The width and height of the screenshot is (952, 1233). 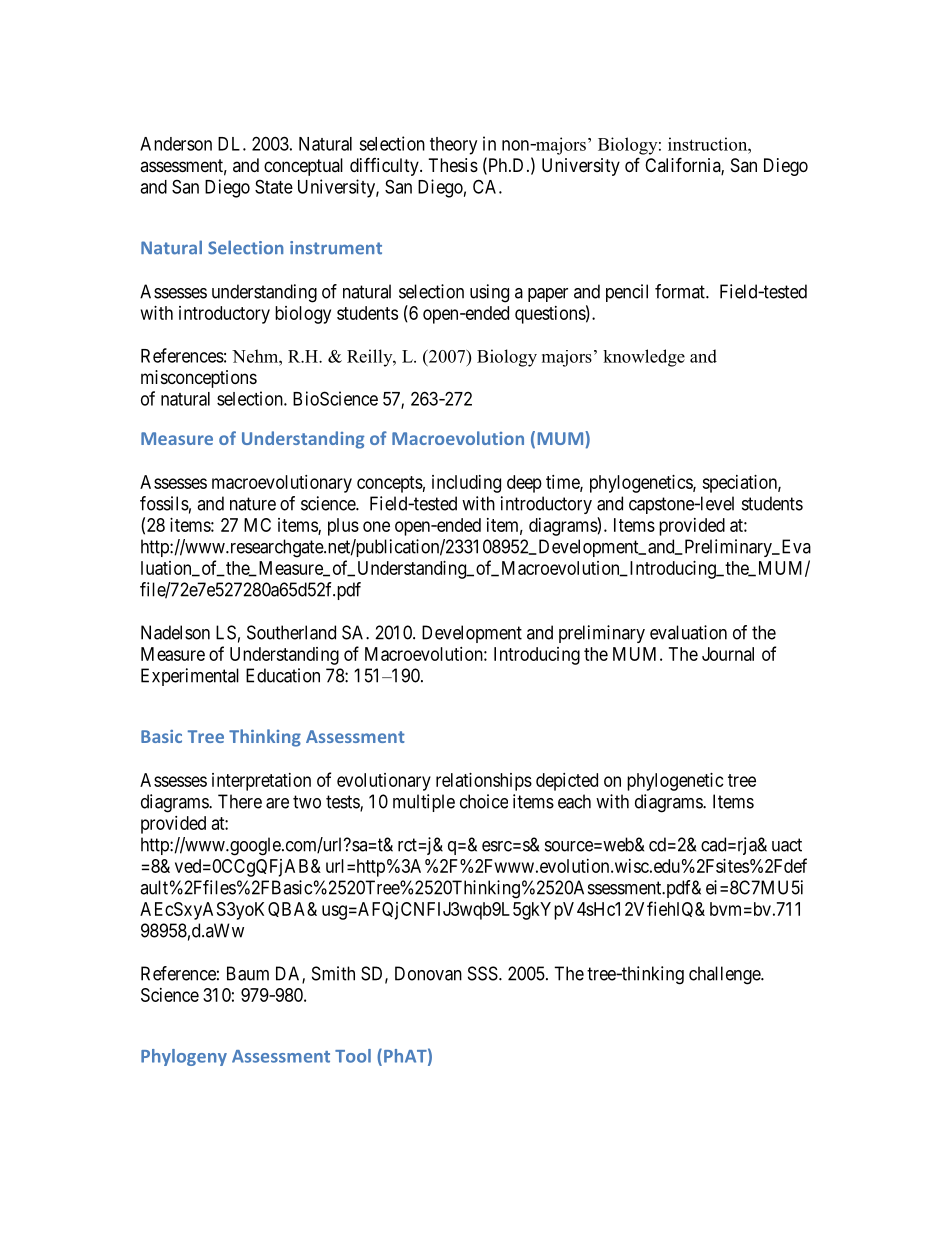 What do you see at coordinates (466, 484) in the screenshot?
I see `including` at bounding box center [466, 484].
